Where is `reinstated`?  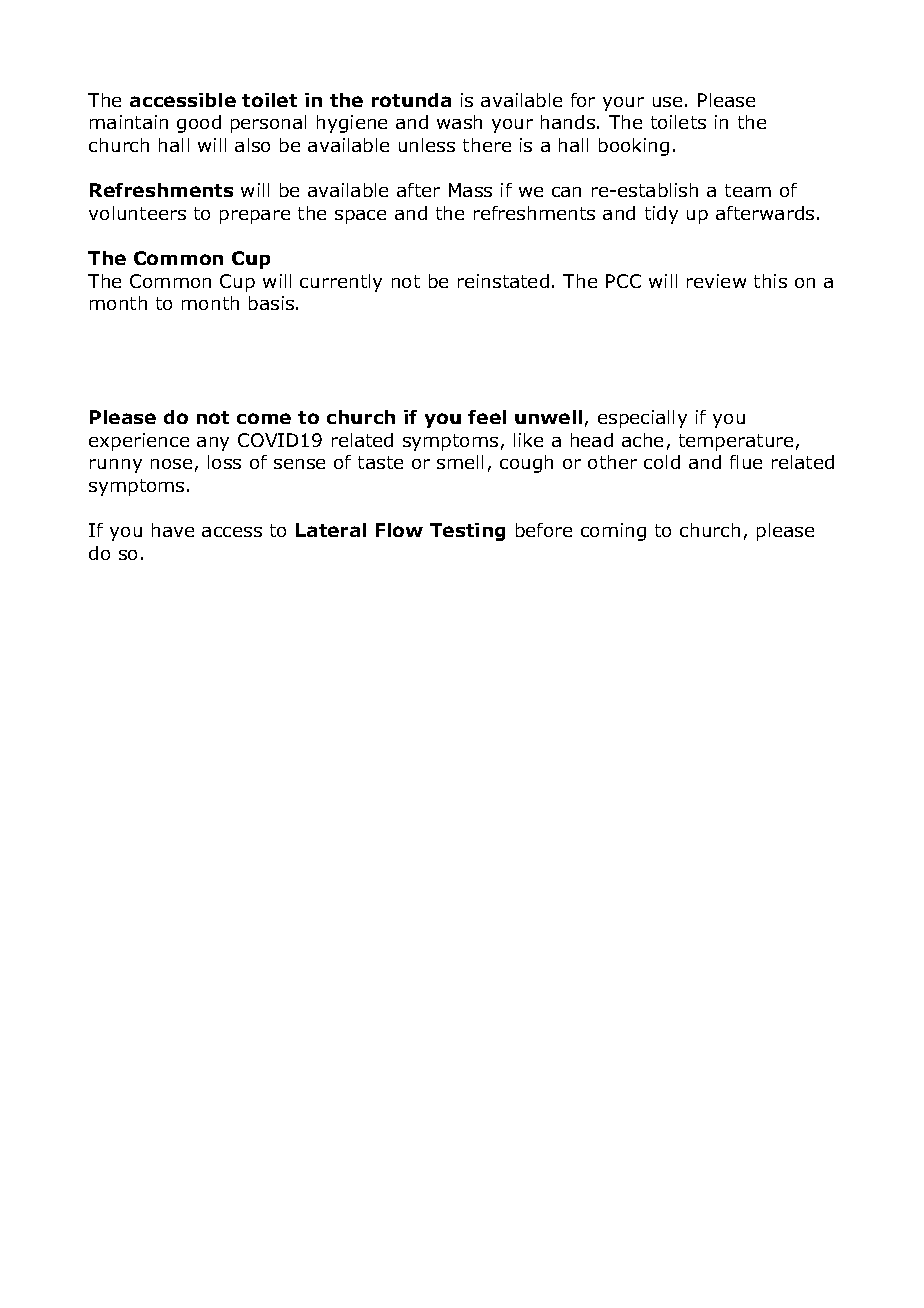
reinstated is located at coordinates (503, 281).
